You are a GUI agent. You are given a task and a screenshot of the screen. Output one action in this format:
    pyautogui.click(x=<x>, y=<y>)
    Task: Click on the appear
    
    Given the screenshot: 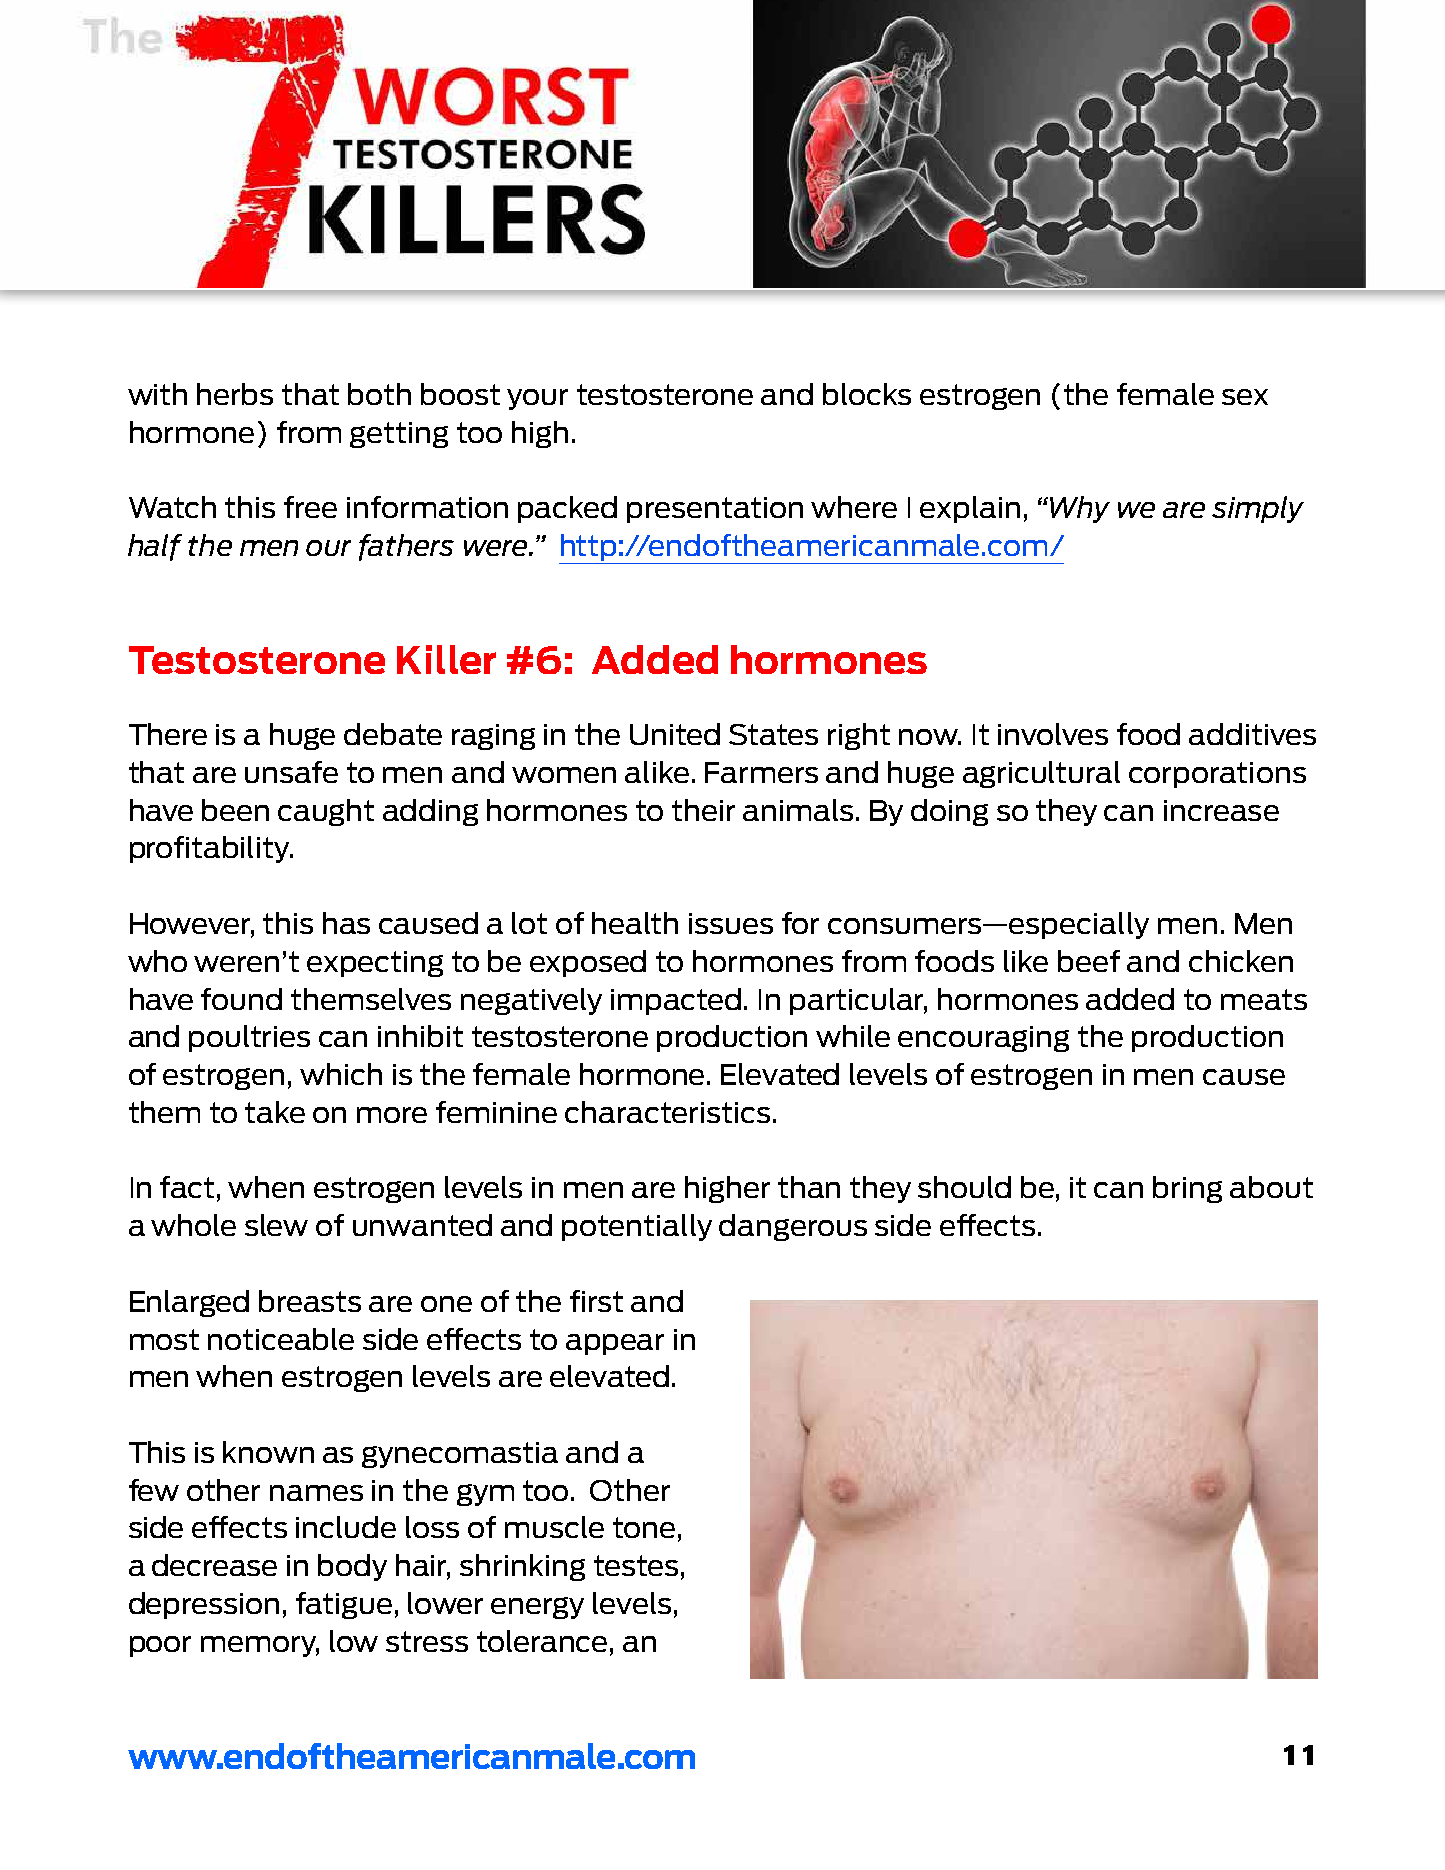 What is the action you would take?
    pyautogui.click(x=615, y=1344)
